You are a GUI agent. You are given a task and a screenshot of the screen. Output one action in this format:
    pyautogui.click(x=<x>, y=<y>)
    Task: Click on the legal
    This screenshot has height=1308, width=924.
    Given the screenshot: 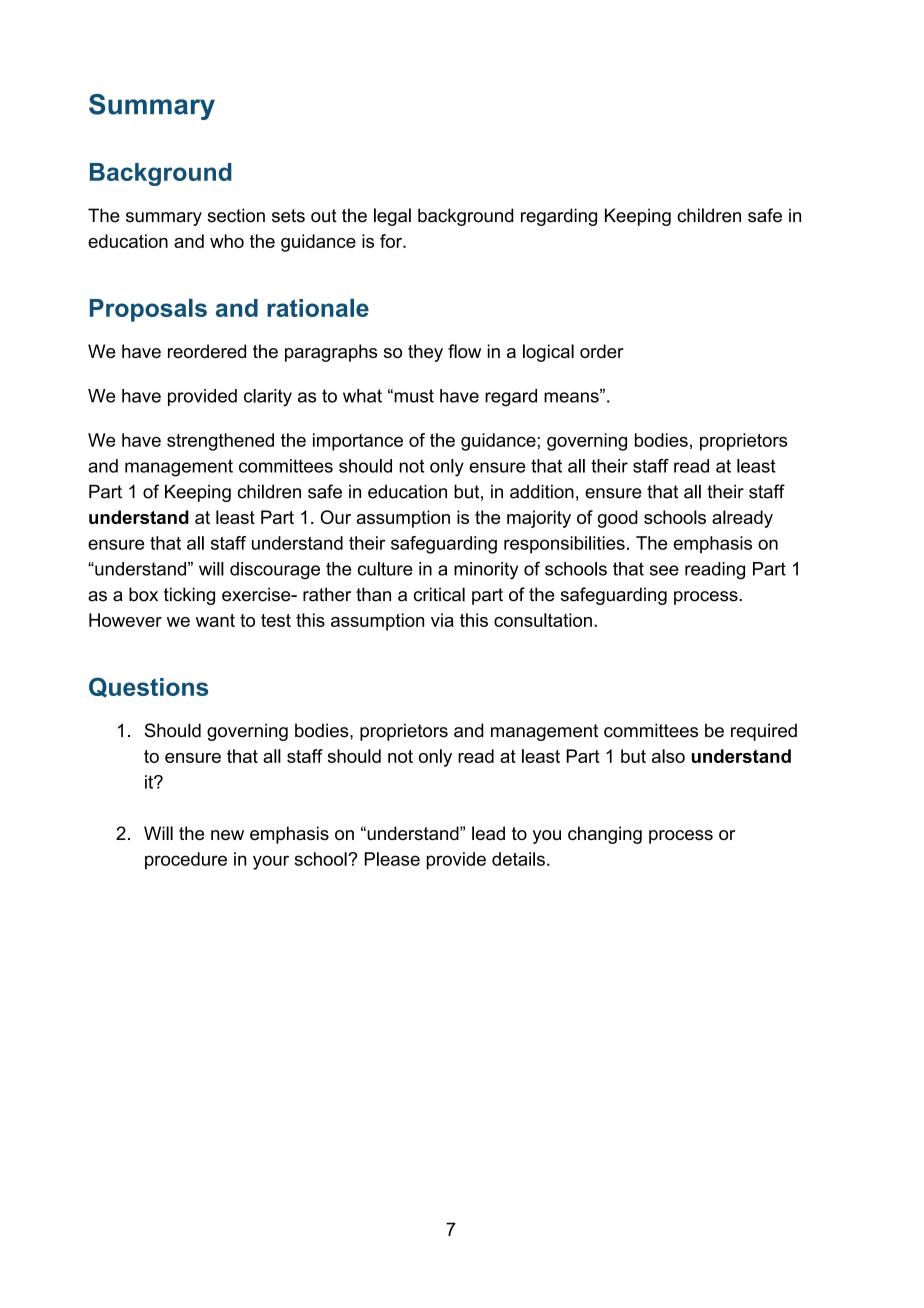 What is the action you would take?
    pyautogui.click(x=392, y=217)
